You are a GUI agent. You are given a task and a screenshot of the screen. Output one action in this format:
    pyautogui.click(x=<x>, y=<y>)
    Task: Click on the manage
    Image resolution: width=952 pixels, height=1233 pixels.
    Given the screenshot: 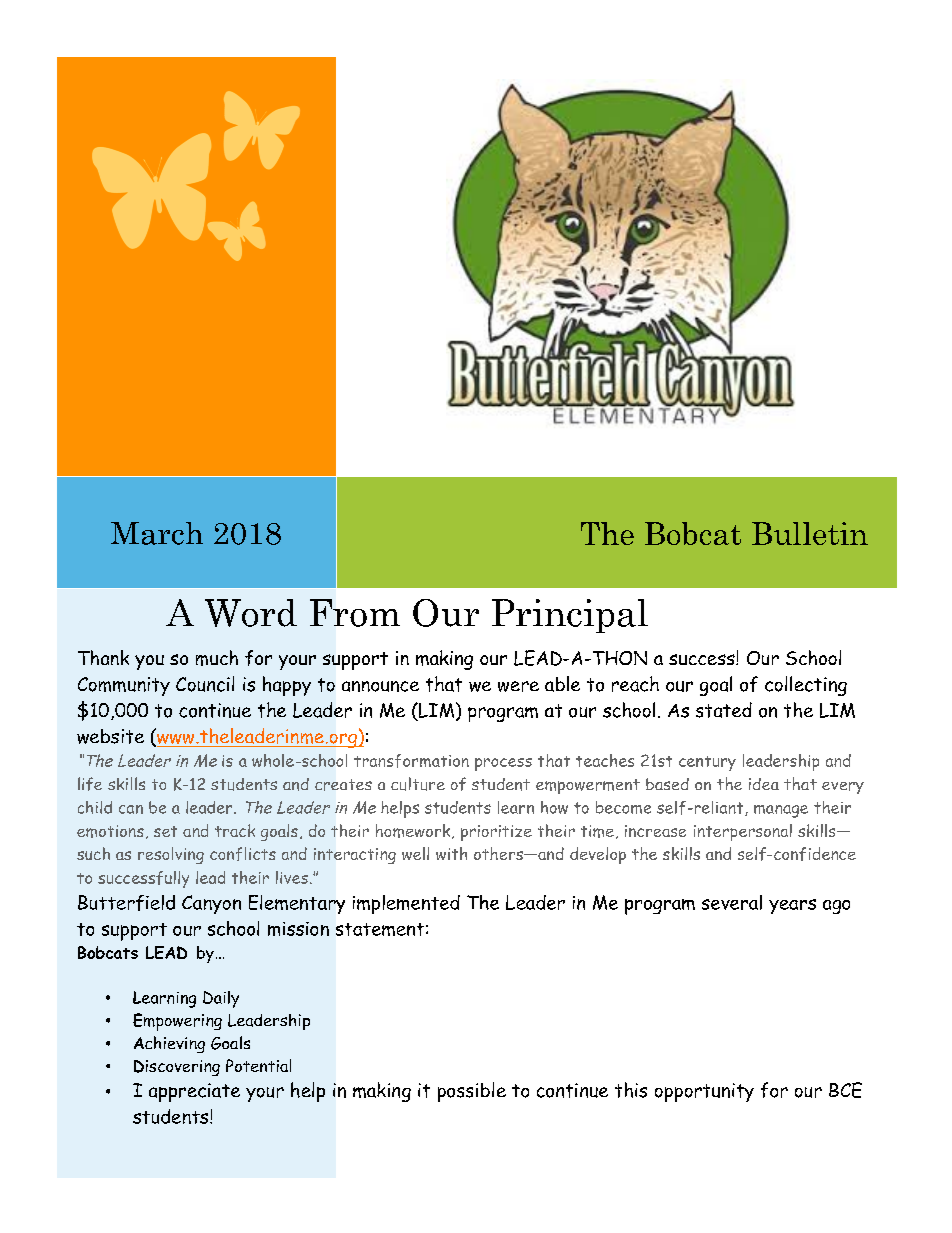 What is the action you would take?
    pyautogui.click(x=781, y=811)
